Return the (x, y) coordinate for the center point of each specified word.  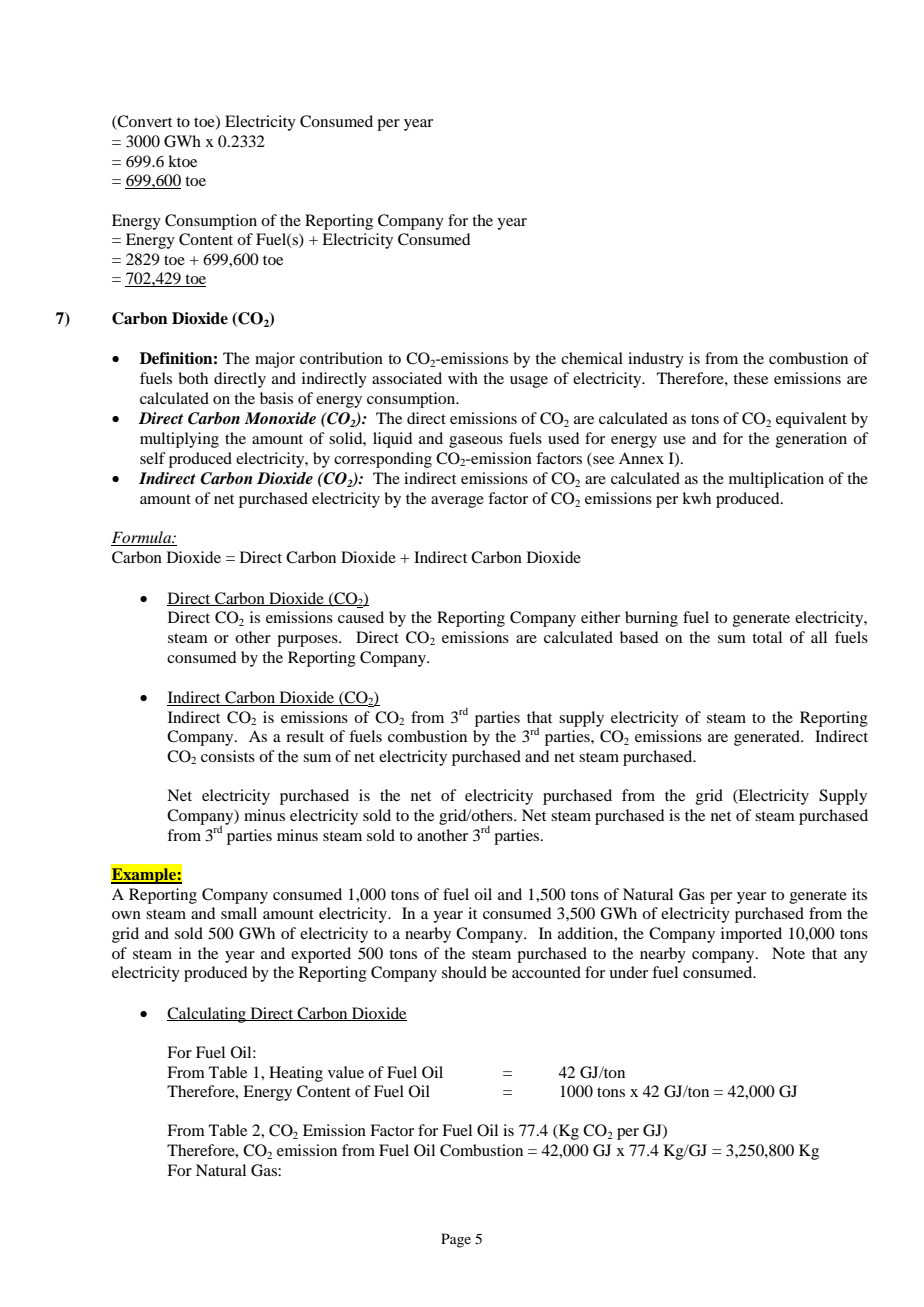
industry (656, 360)
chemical (592, 358)
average (457, 502)
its (859, 894)
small (239, 913)
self (153, 458)
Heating (296, 1074)
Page (456, 1240)
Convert (144, 122)
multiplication (776, 480)
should (464, 972)
